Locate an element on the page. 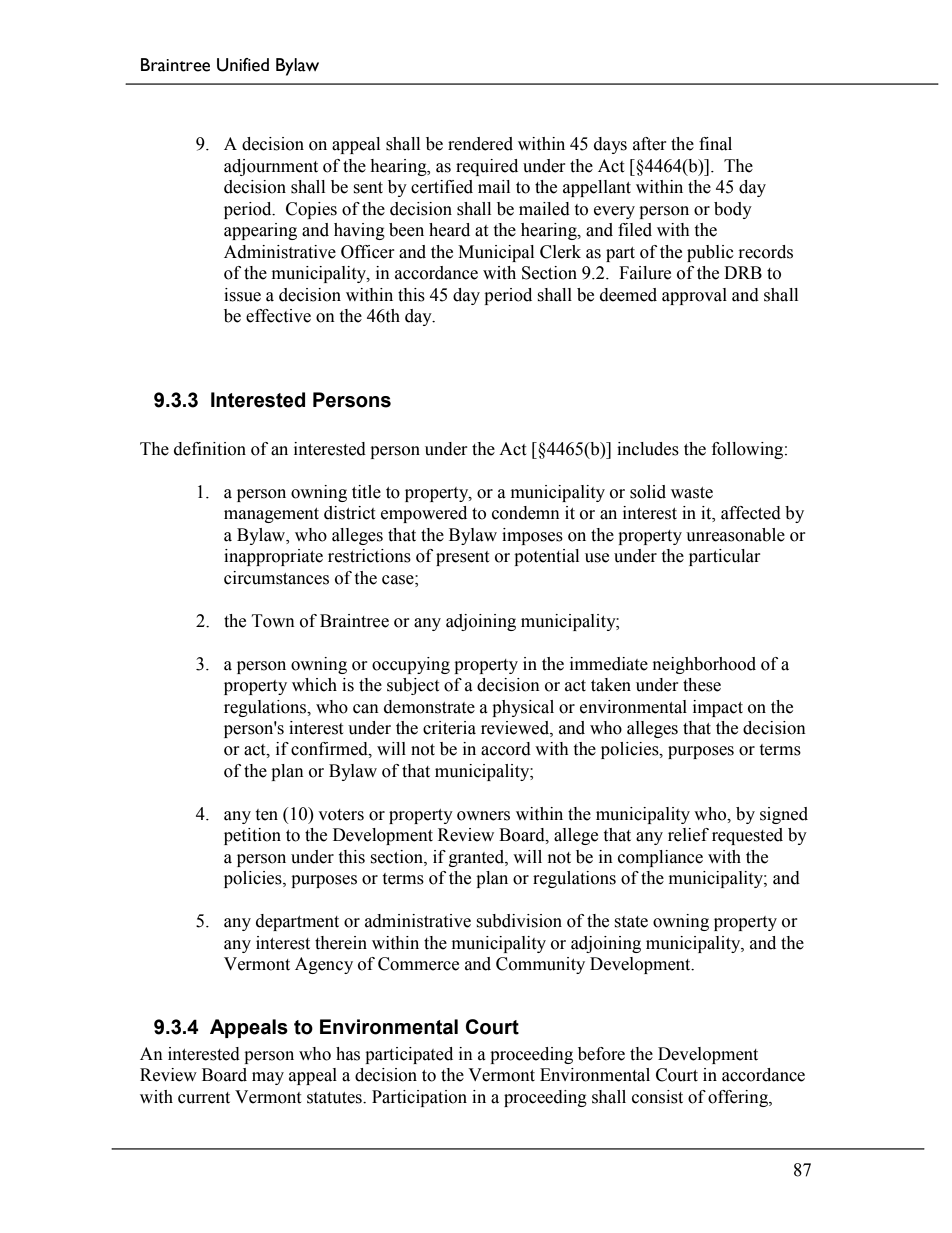 Image resolution: width=952 pixels, height=1233 pixels. may is located at coordinates (268, 1078).
